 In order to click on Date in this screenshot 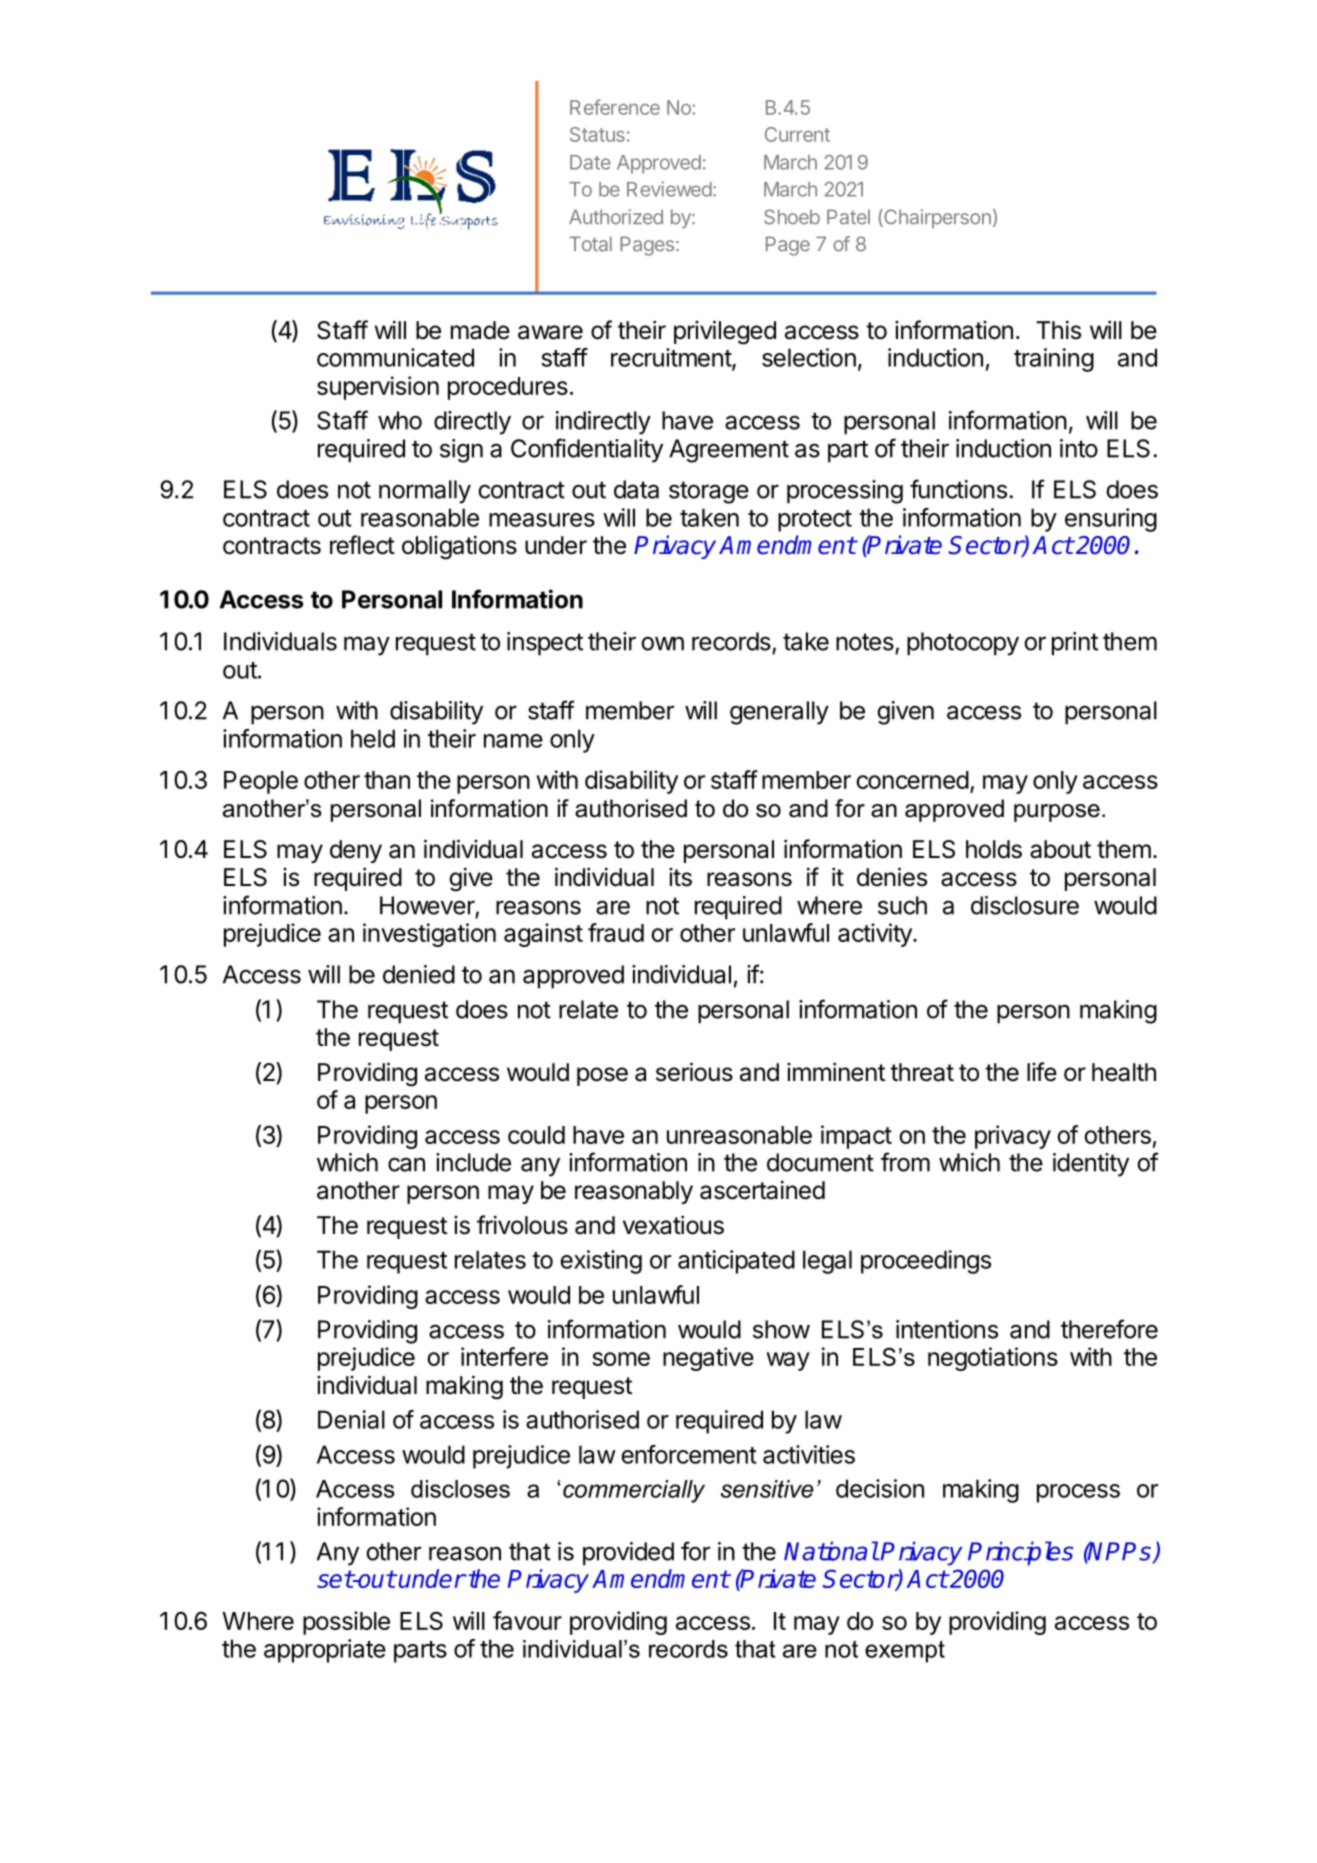, I will do `click(590, 162)`.
